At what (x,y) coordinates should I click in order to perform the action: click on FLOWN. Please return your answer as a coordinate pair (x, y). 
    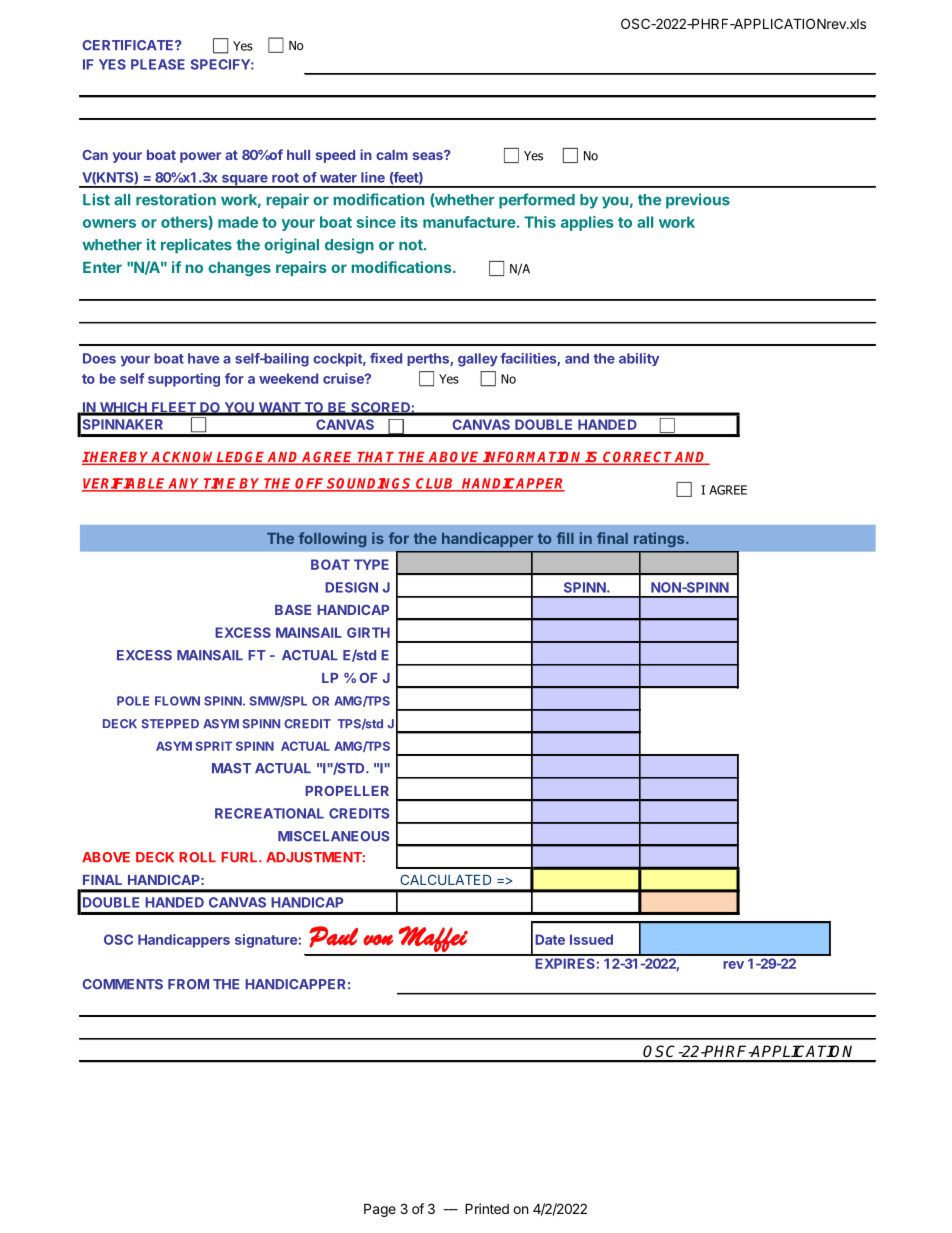
    Looking at the image, I should click on (177, 701).
